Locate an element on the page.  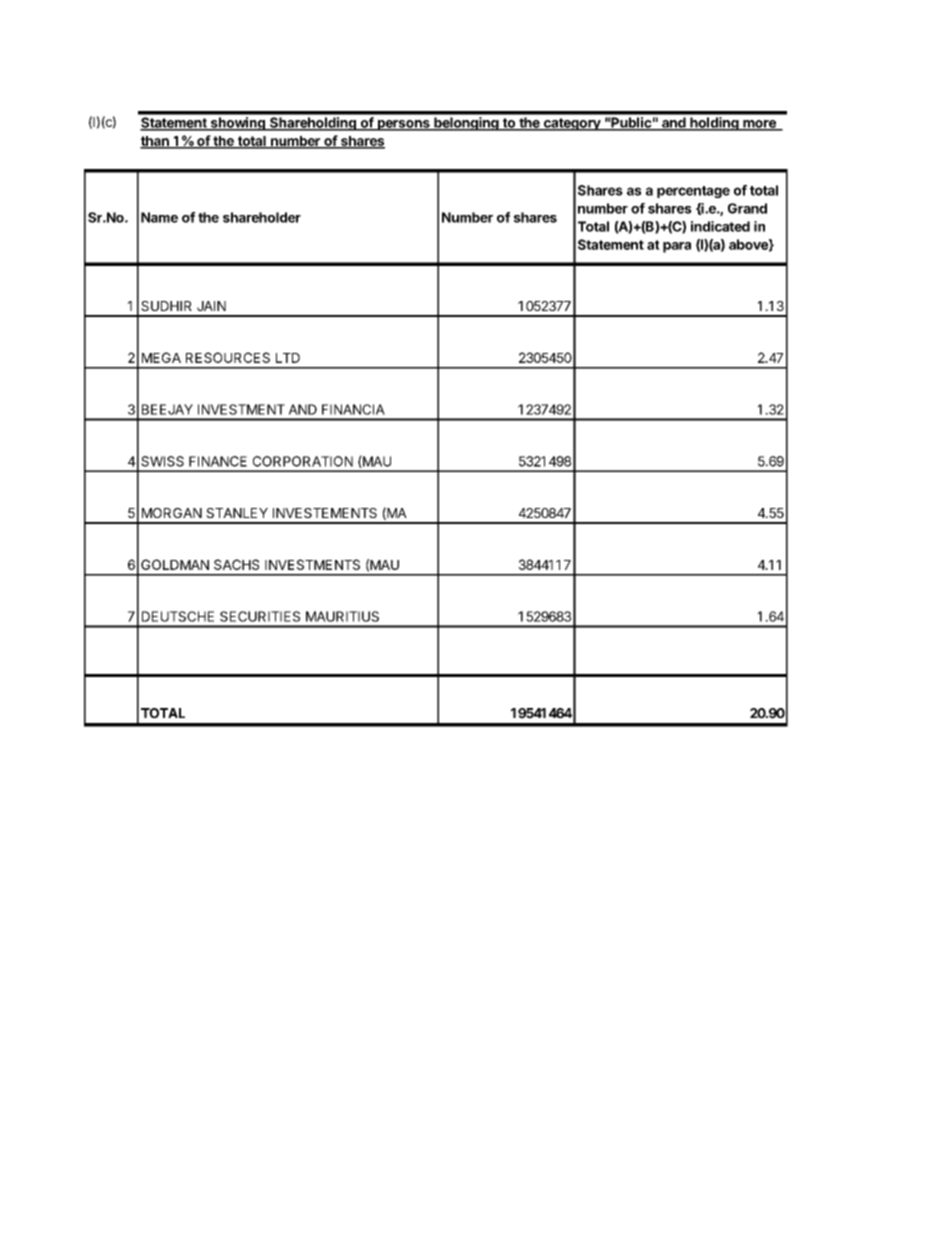
SECURITIES is located at coordinates (260, 616).
